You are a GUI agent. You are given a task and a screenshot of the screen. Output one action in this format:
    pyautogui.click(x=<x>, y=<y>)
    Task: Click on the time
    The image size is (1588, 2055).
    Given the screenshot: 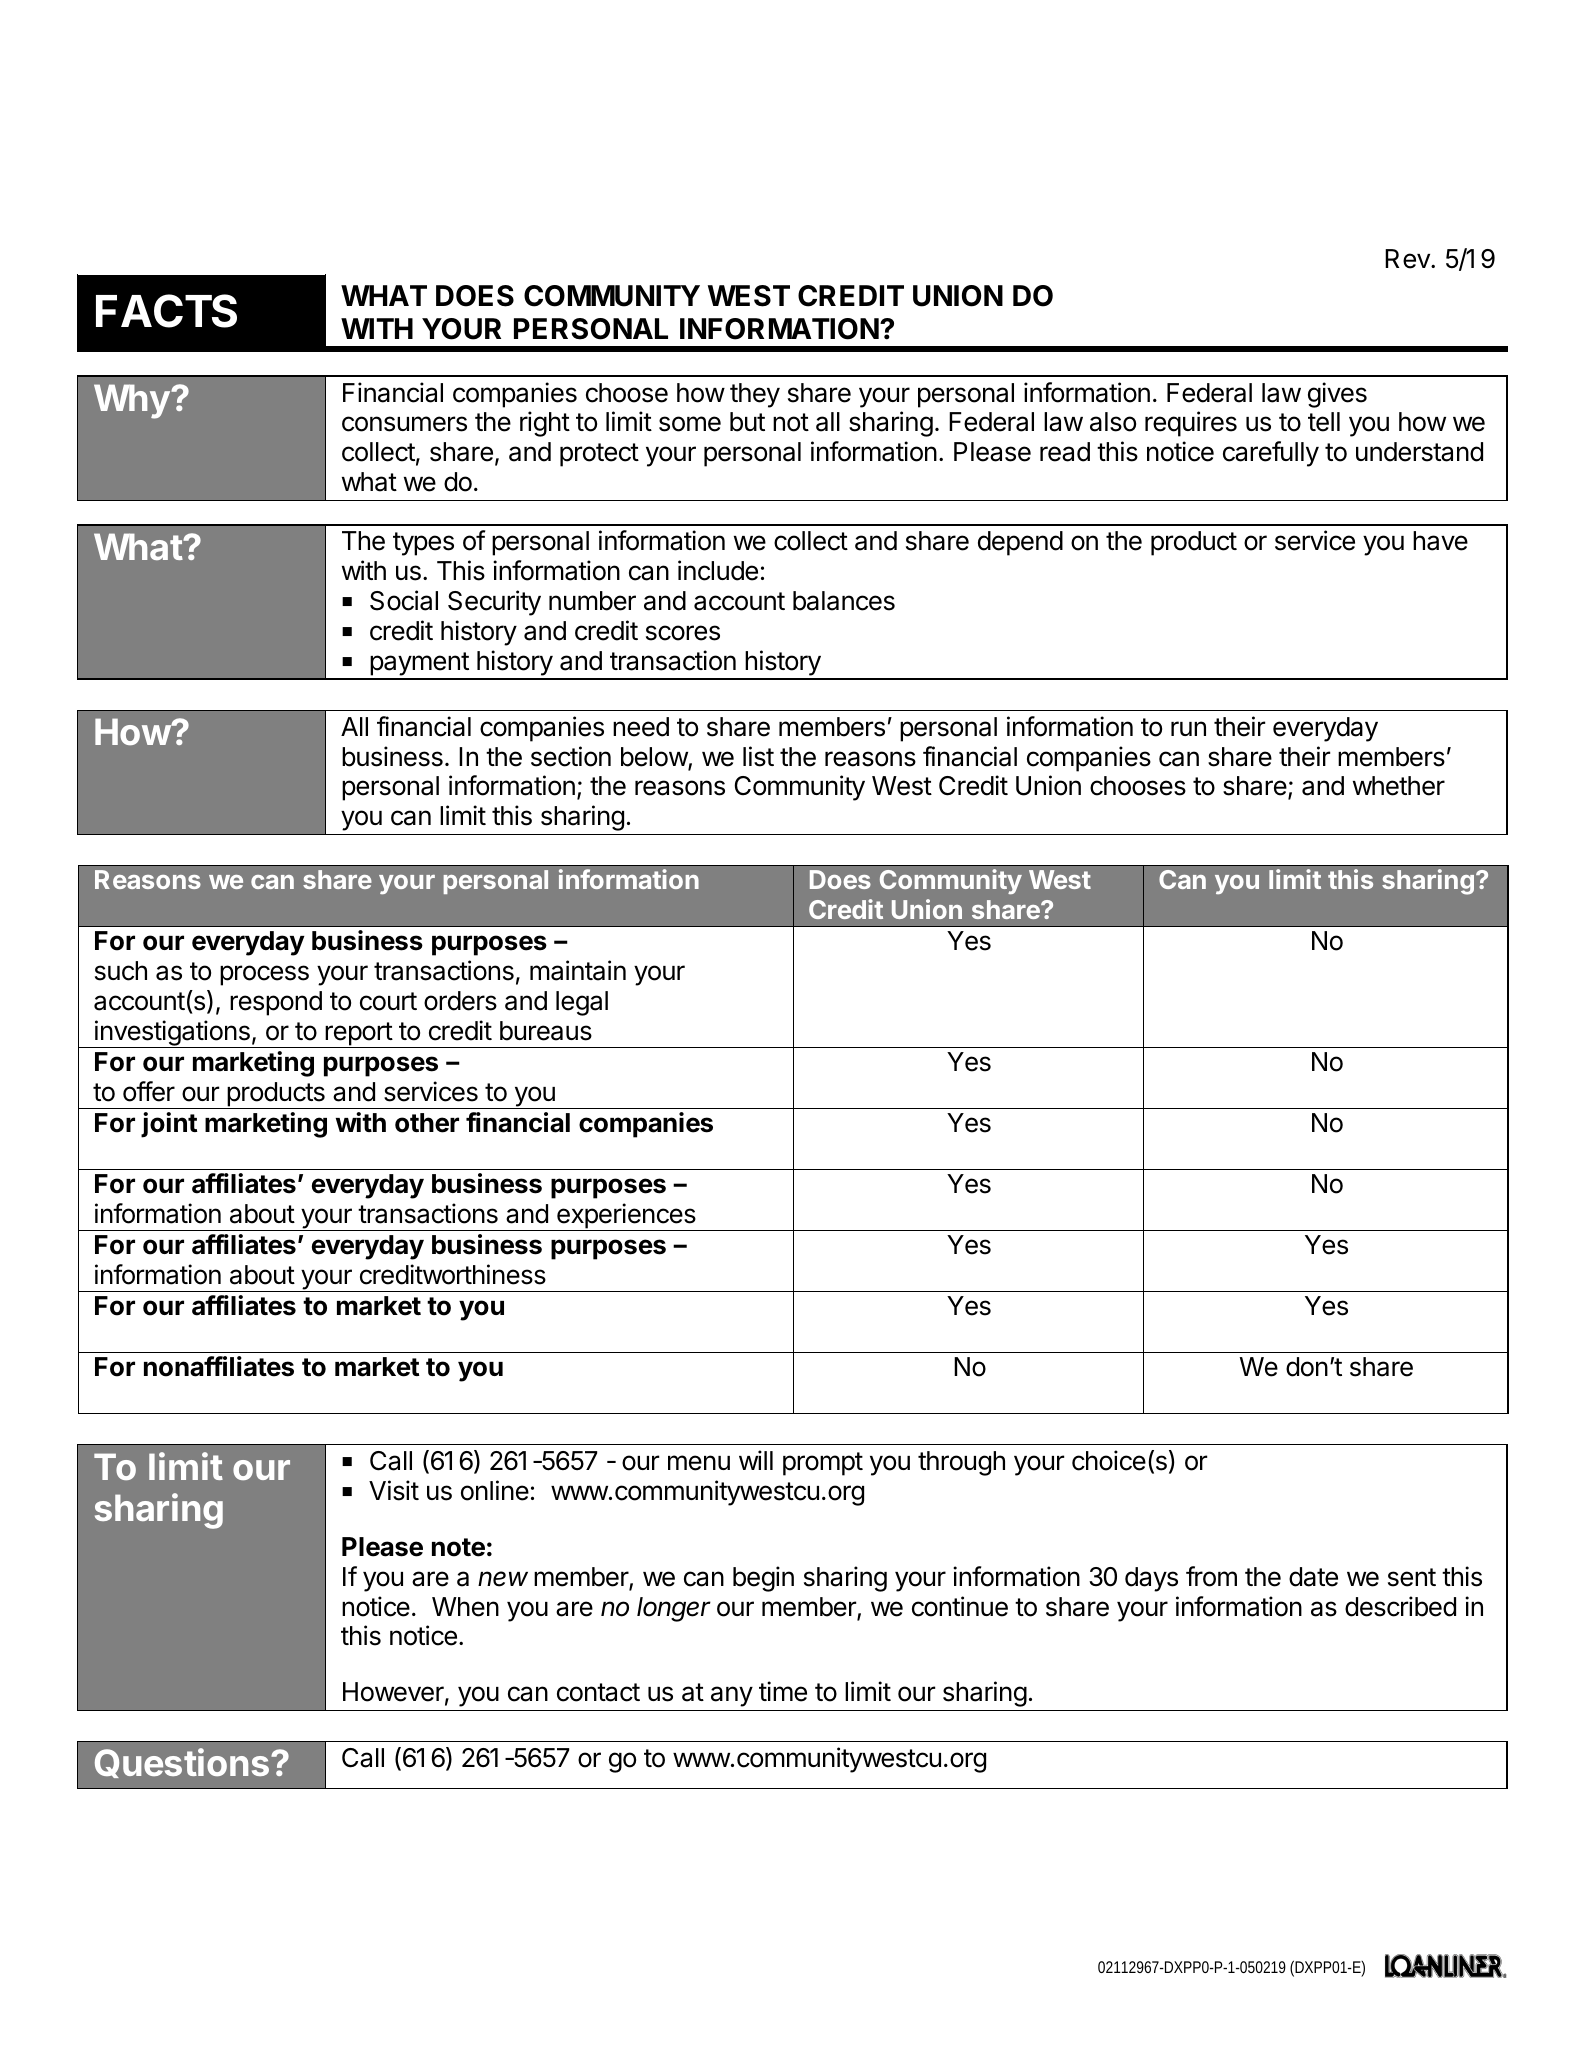 What is the action you would take?
    pyautogui.click(x=783, y=1691)
